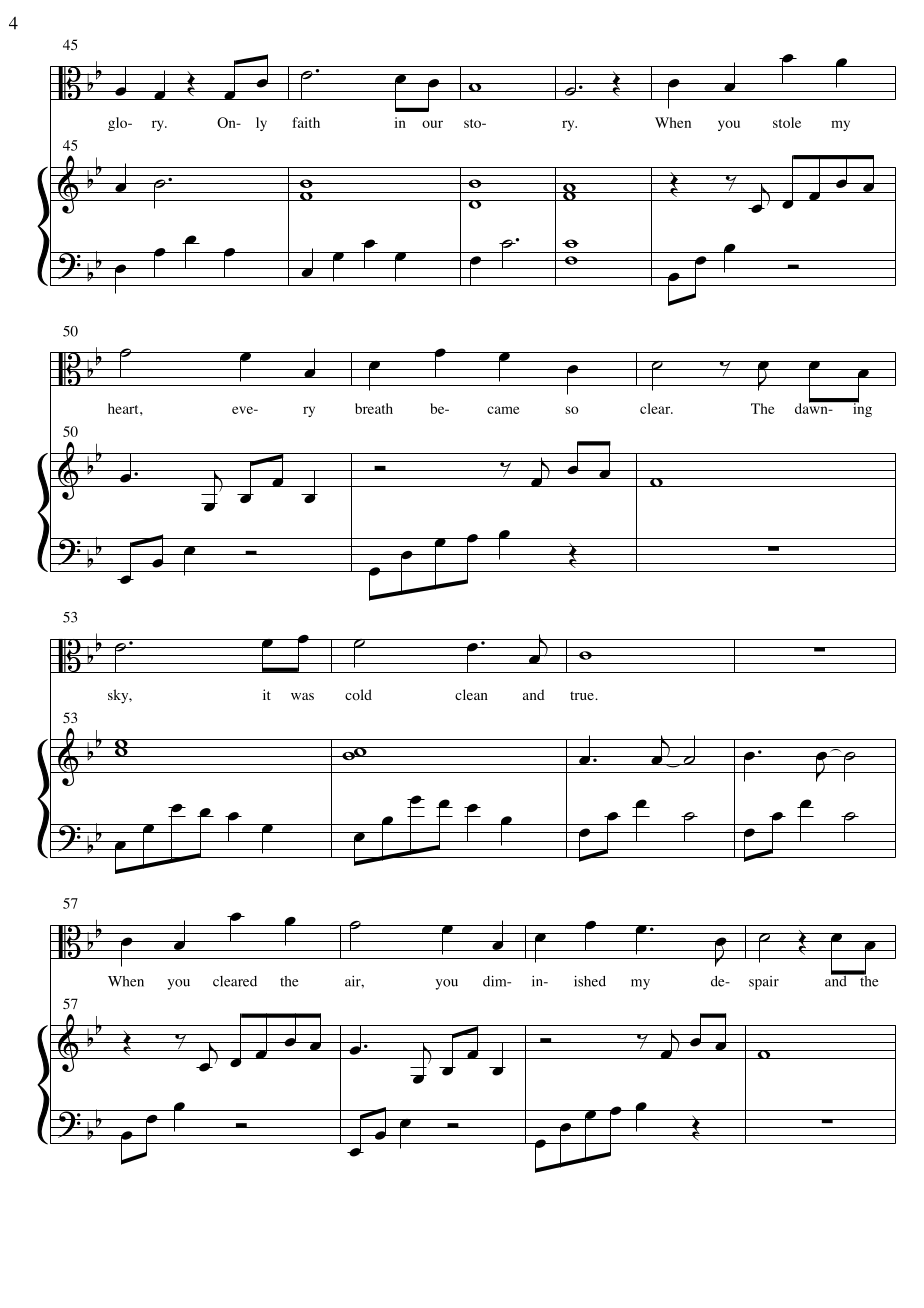 This screenshot has width=924, height=1308. Describe the element at coordinates (503, 410) in the screenshot. I see `came` at that location.
